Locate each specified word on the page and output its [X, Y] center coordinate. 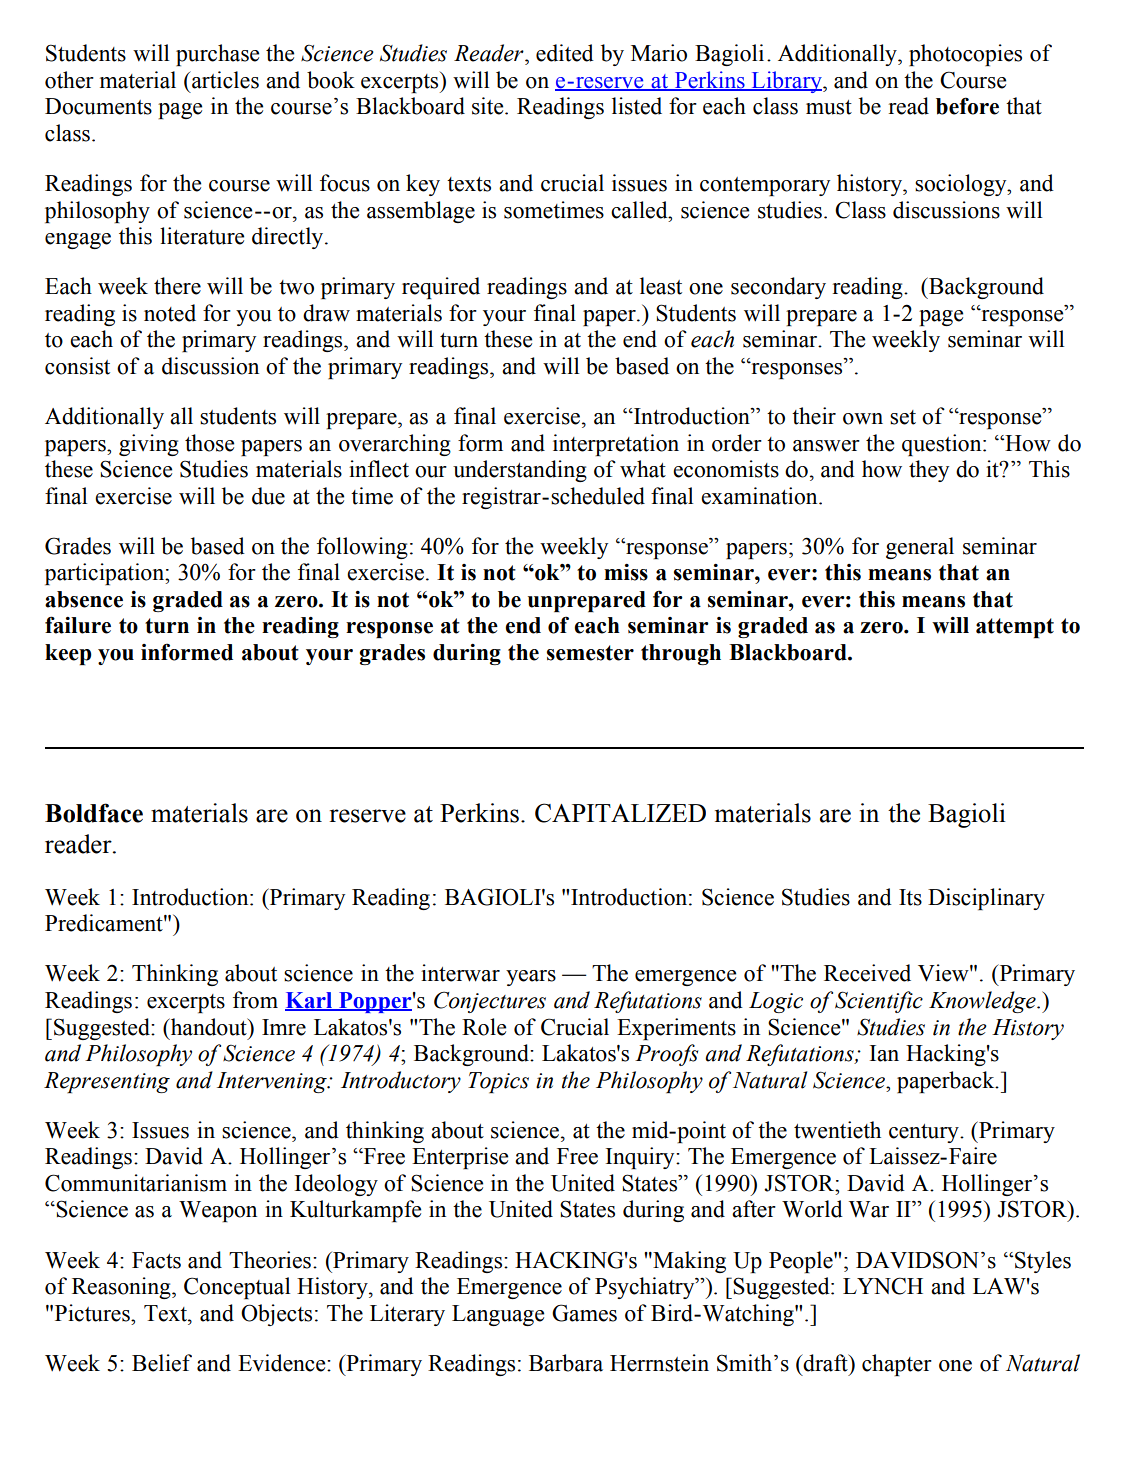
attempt [1015, 628]
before [967, 106]
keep [68, 654]
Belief [162, 1363]
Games [584, 1313]
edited [565, 53]
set [903, 417]
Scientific [879, 1002]
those [209, 443]
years [531, 978]
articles [224, 80]
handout [208, 1027]
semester [590, 653]
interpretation [616, 445]
